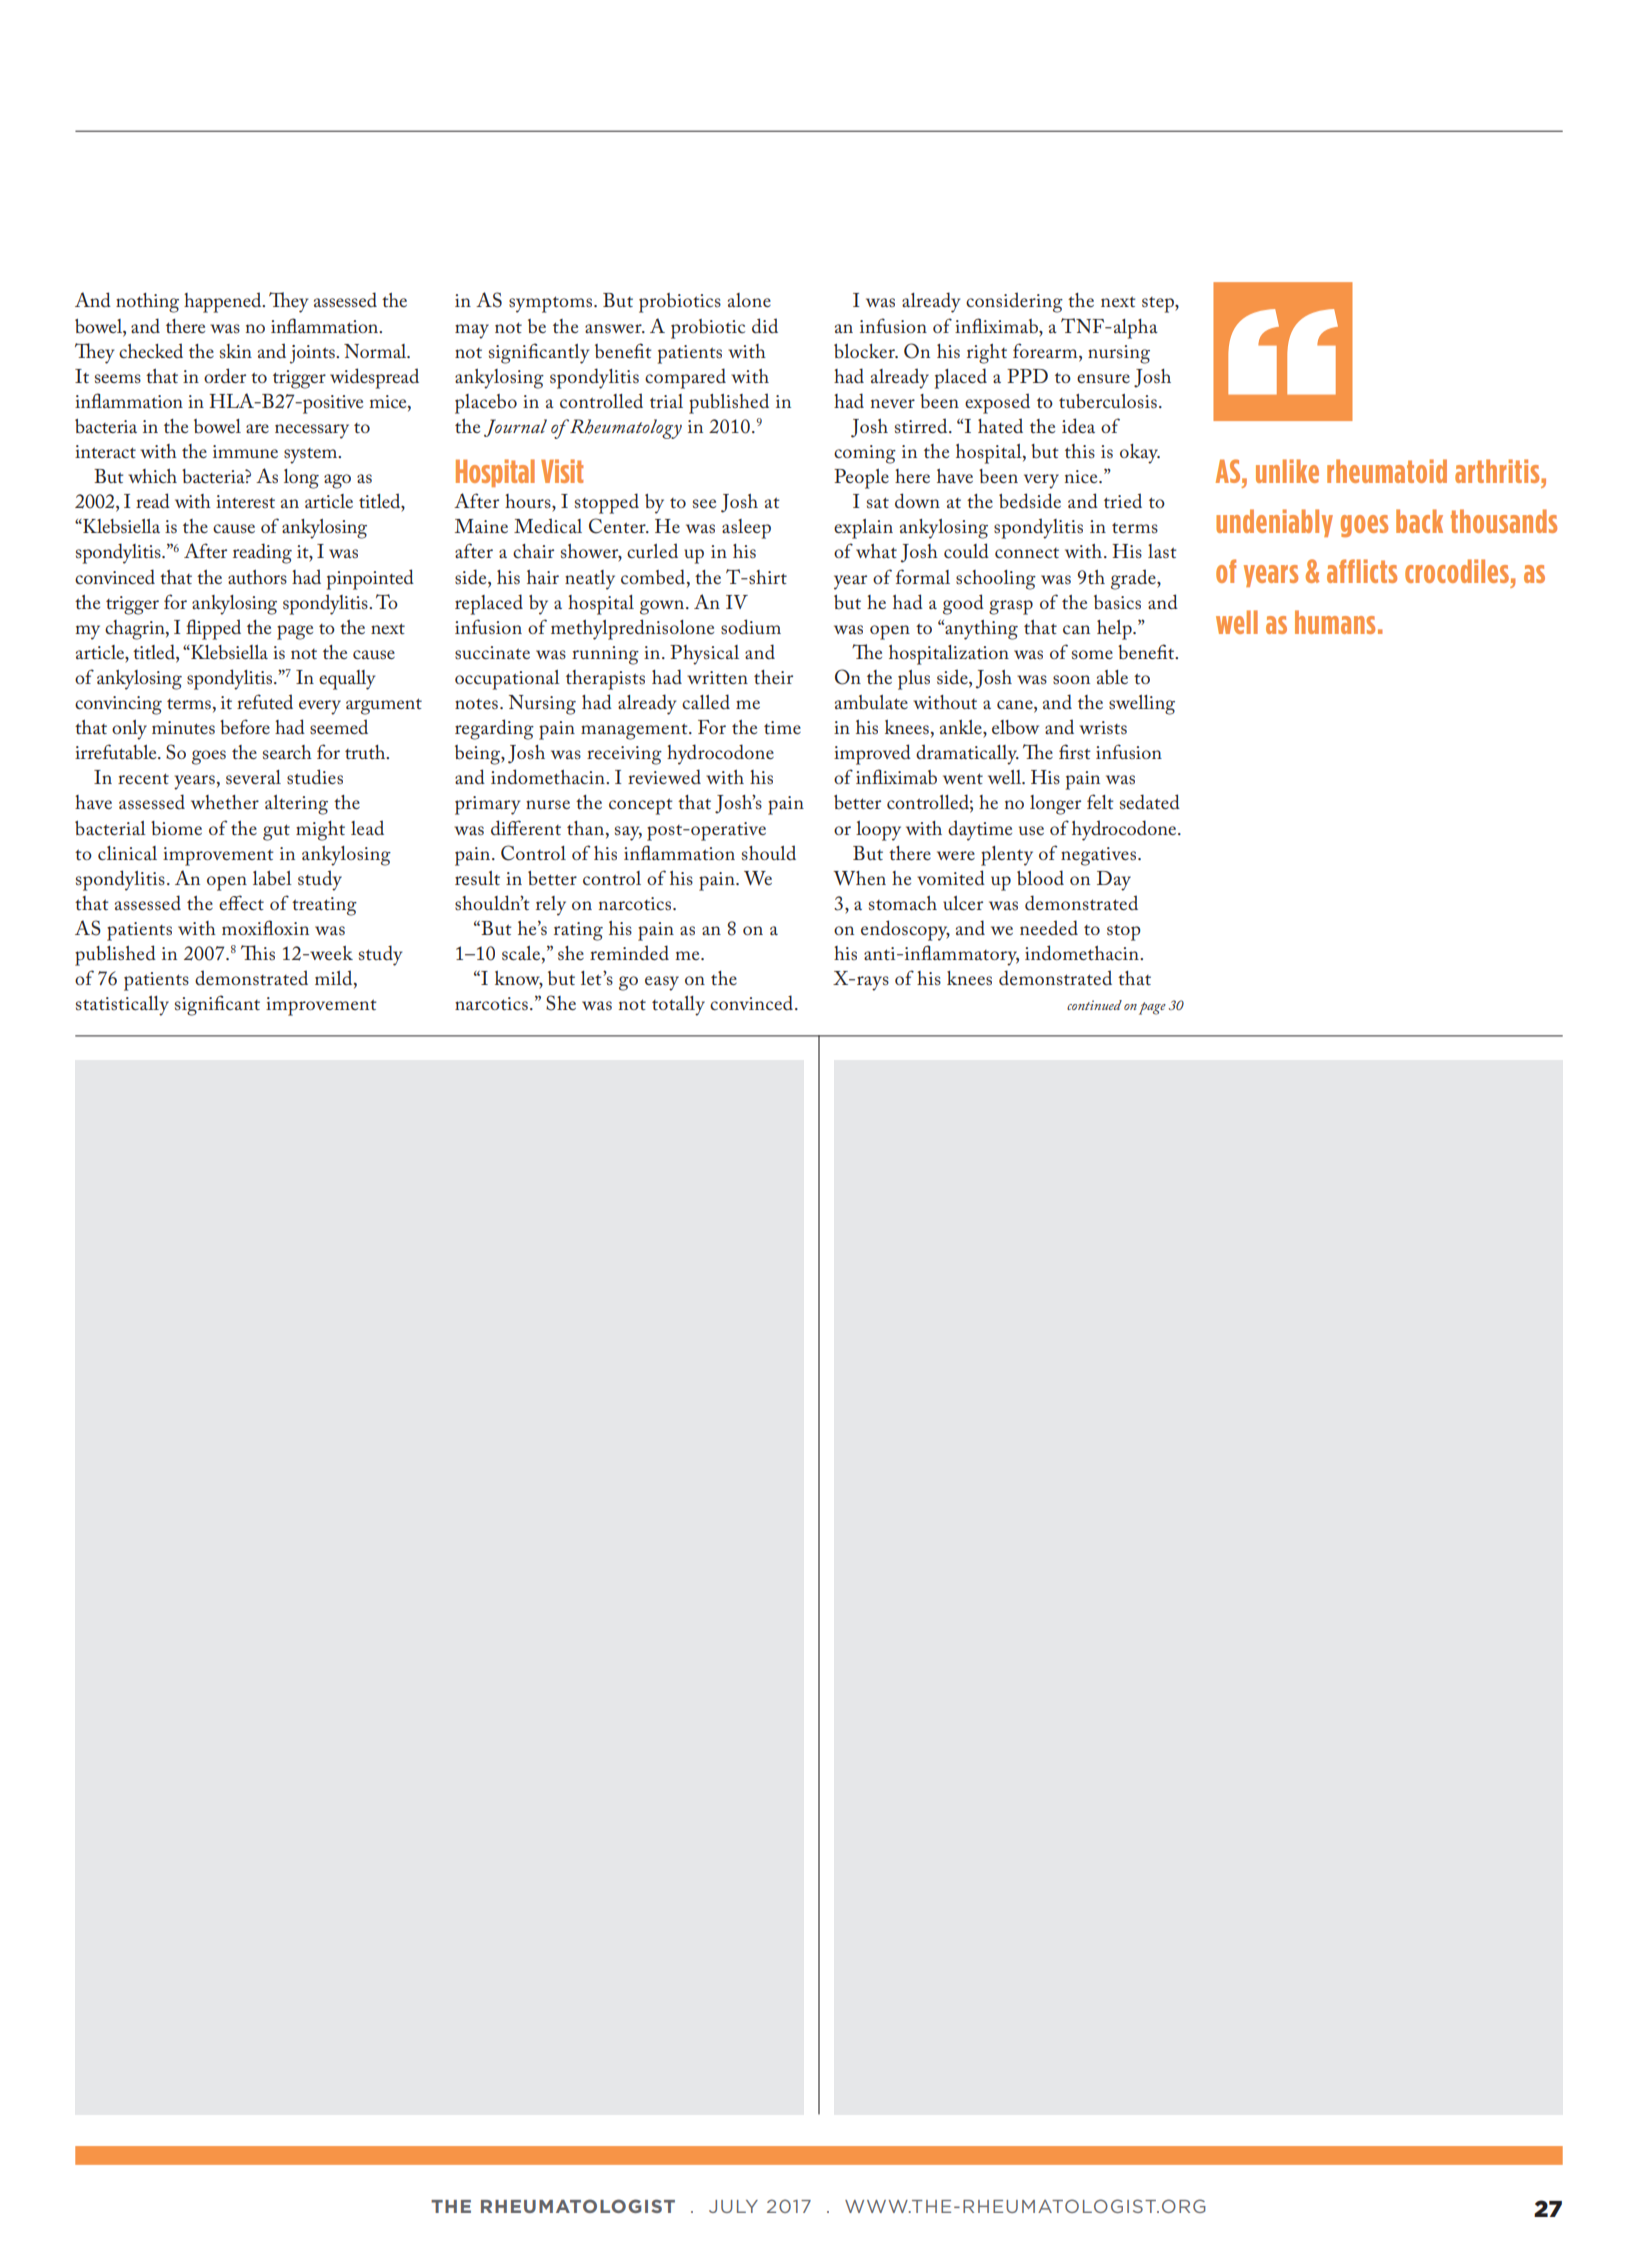 Image resolution: width=1638 pixels, height=2259 pixels. What do you see at coordinates (678, 1006) in the screenshot?
I see `totally` at bounding box center [678, 1006].
